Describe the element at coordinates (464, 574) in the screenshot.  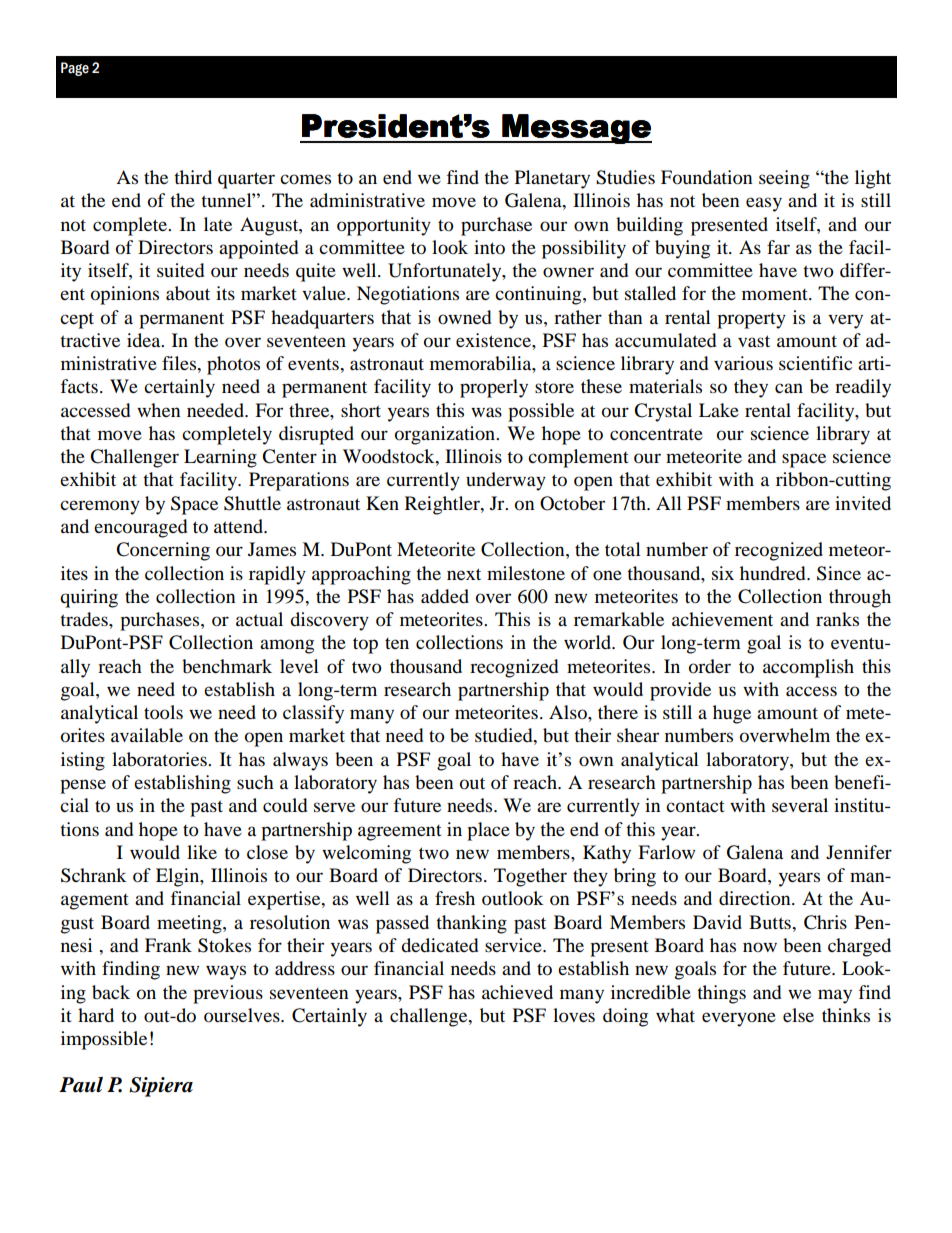
I see `next` at that location.
